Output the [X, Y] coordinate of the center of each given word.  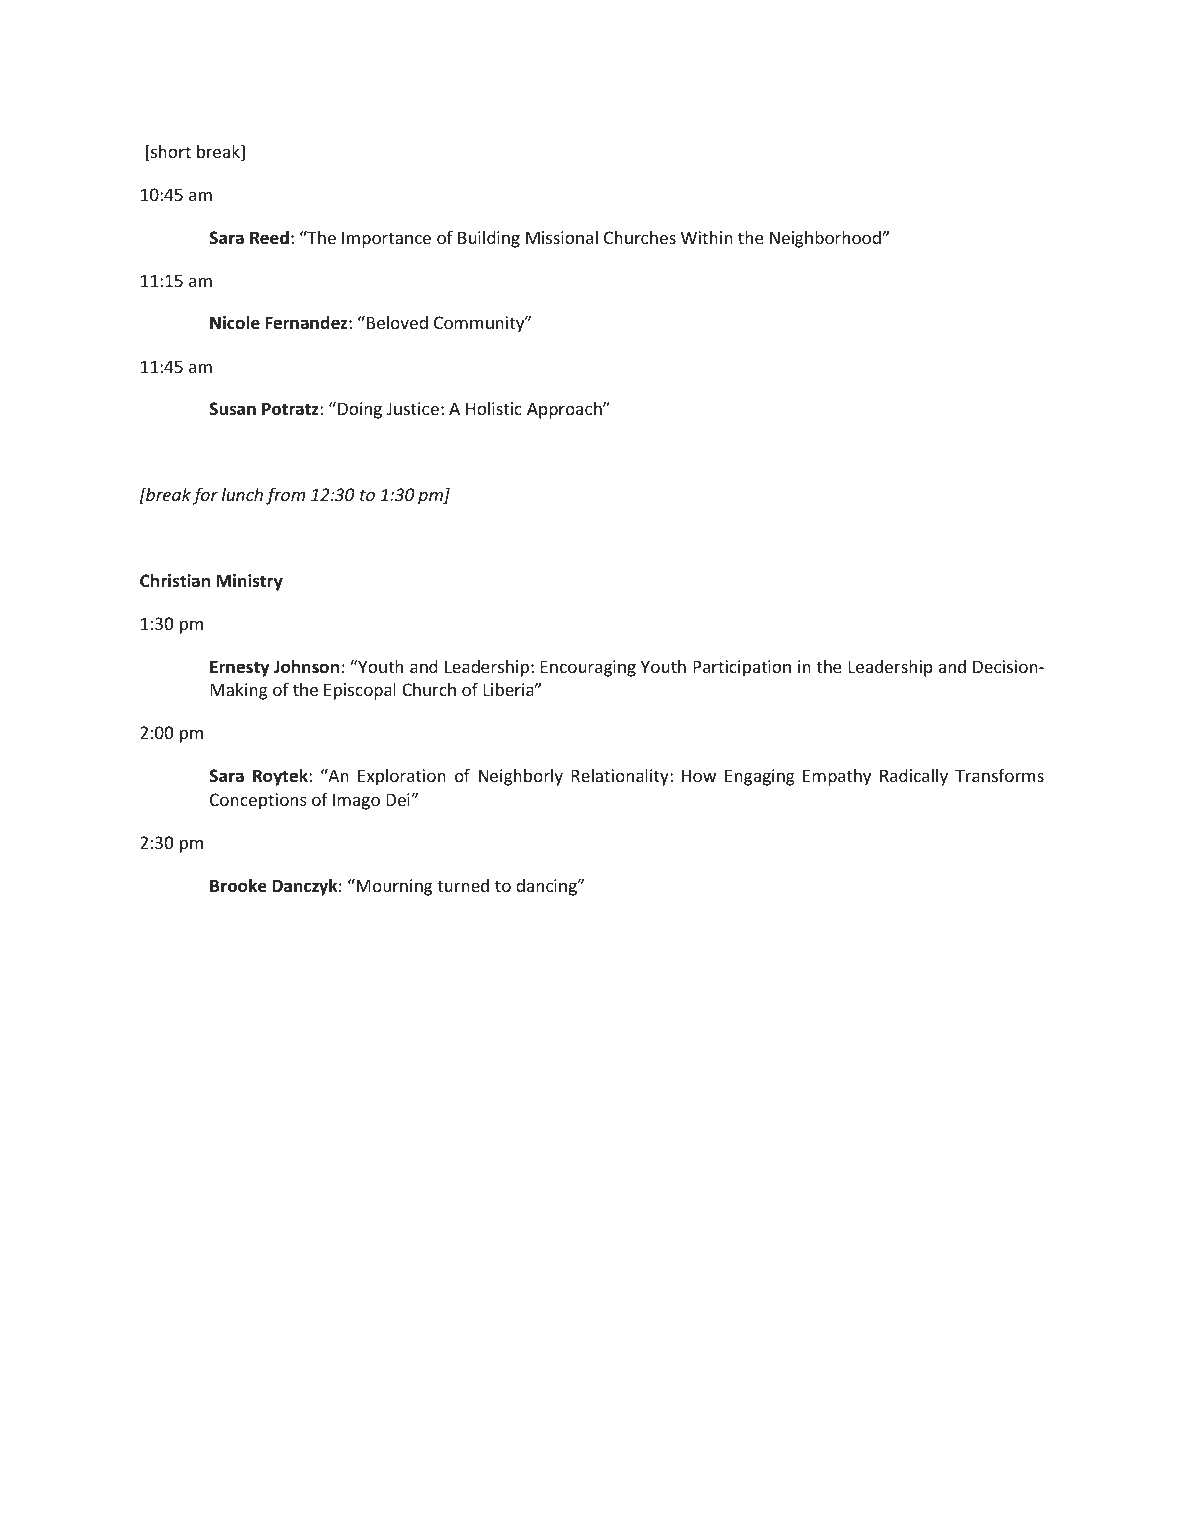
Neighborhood [825, 239]
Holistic [494, 408]
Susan [232, 409]
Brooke [238, 885]
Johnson [306, 666]
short [170, 152]
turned [463, 885]
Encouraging [588, 668]
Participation [742, 668]
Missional [562, 237]
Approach [565, 410]
